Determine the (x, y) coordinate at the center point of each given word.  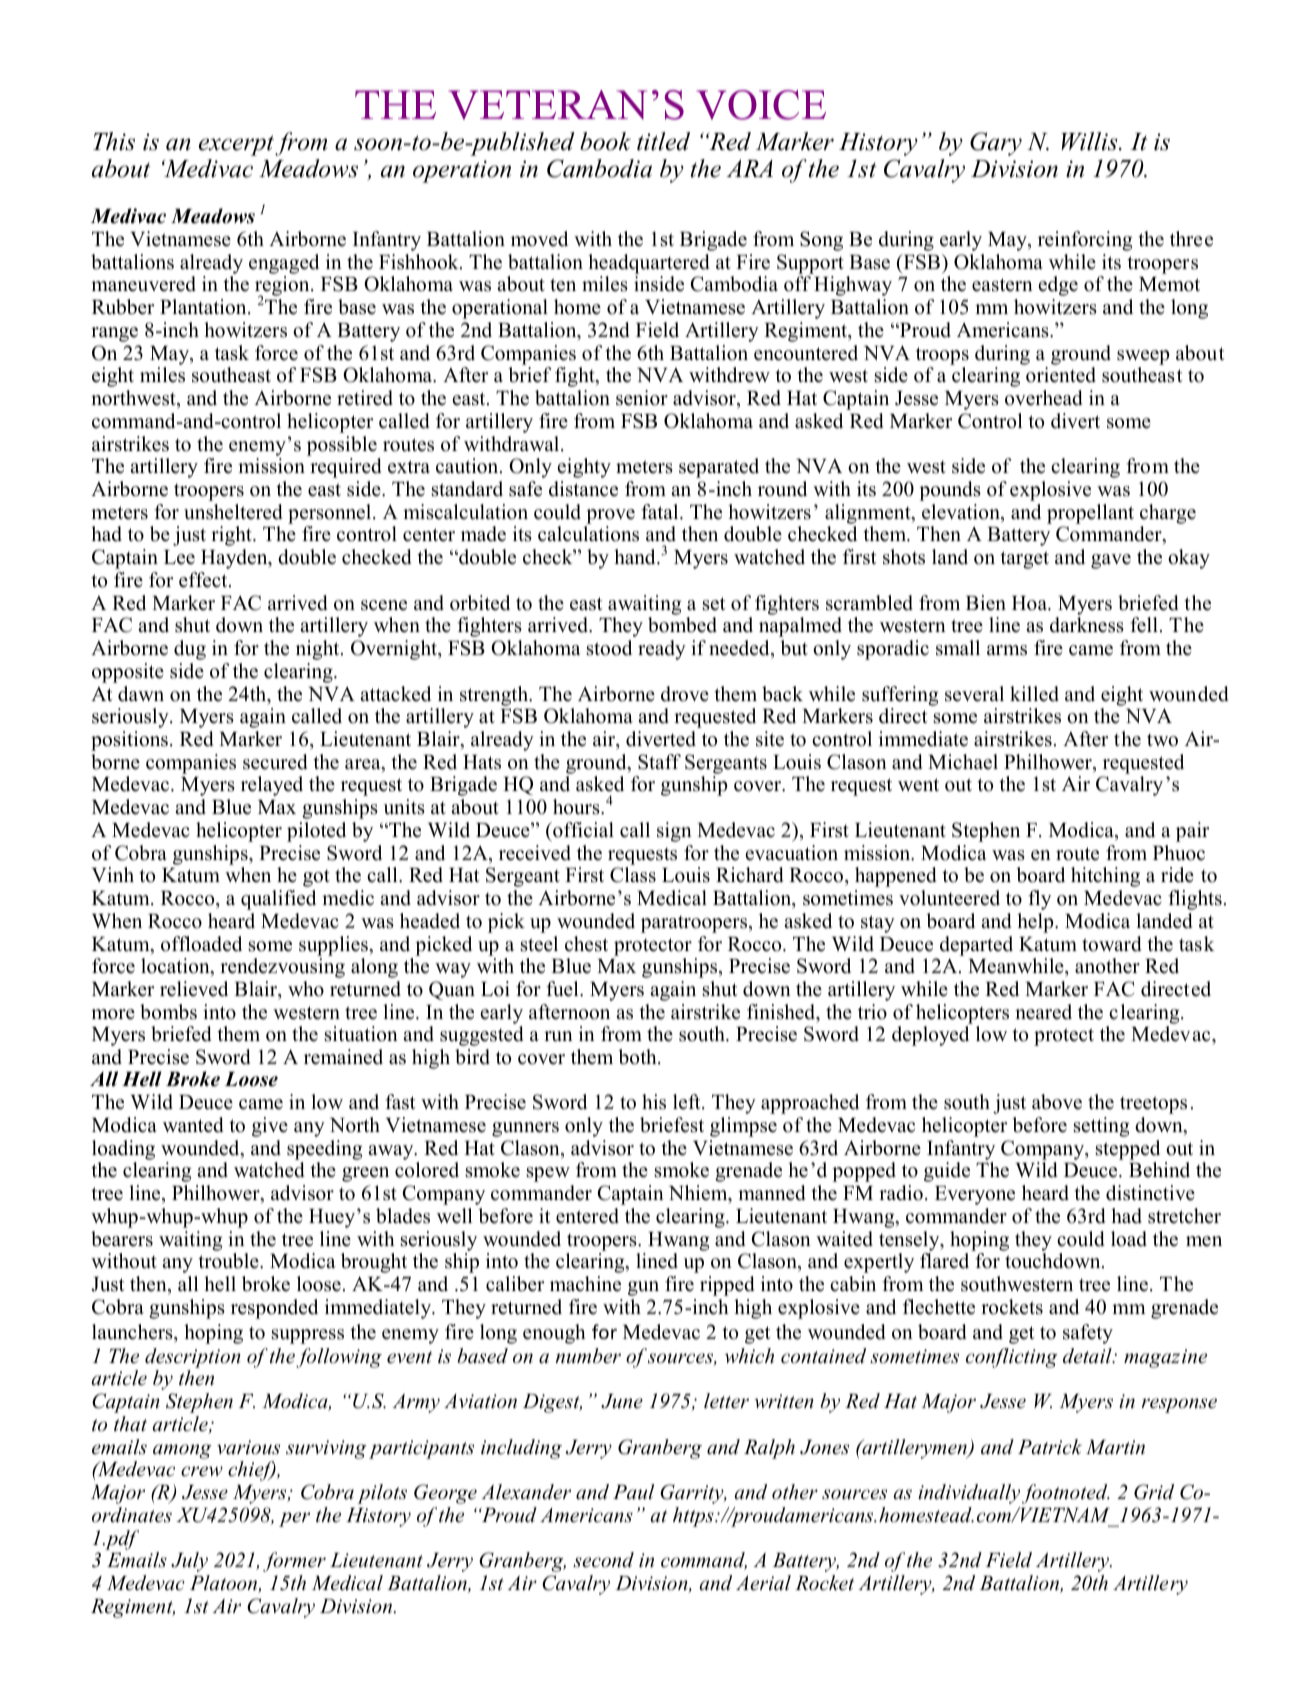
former (294, 1562)
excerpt (236, 145)
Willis (1090, 141)
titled (663, 141)
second (603, 1560)
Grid (1154, 1492)
